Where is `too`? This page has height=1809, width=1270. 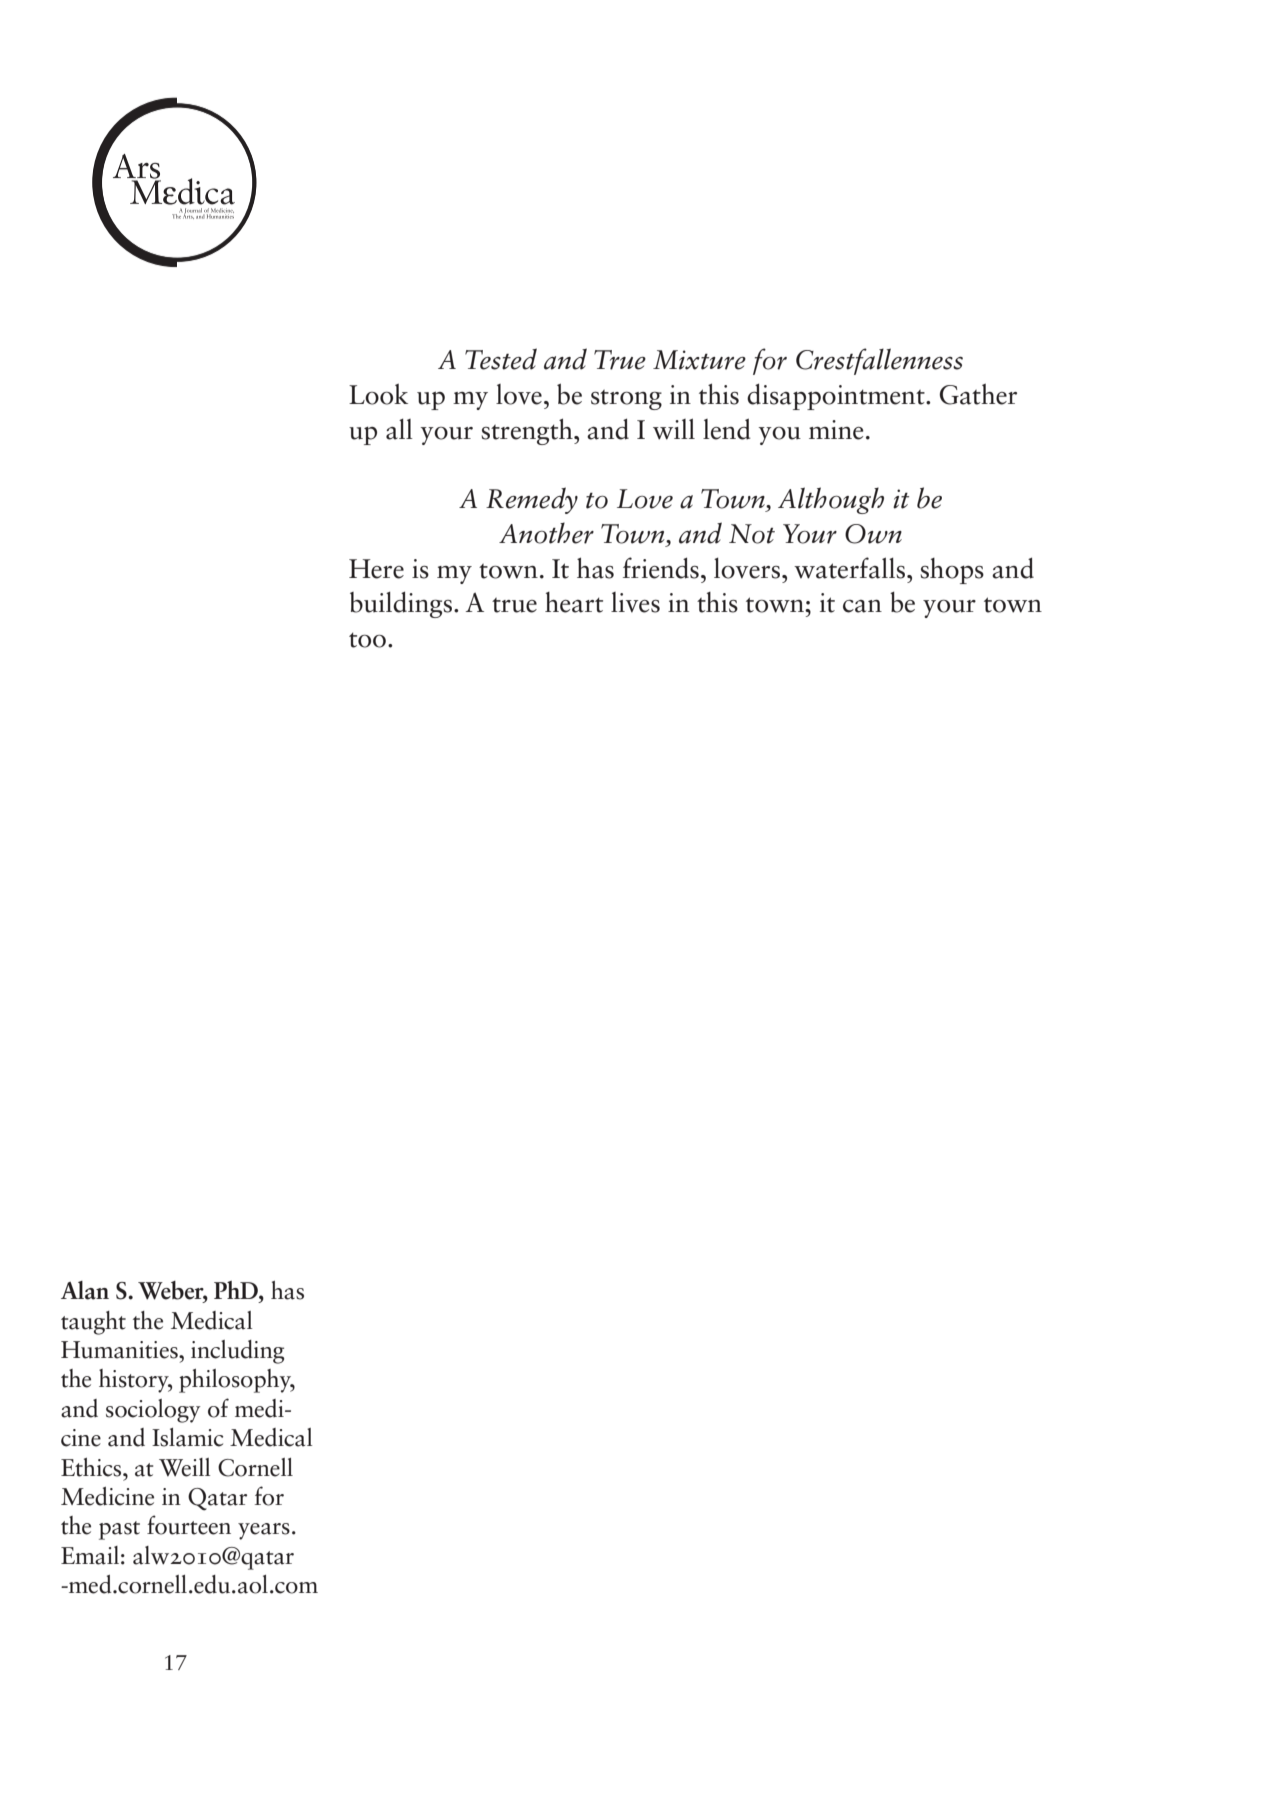 too is located at coordinates (367, 640).
